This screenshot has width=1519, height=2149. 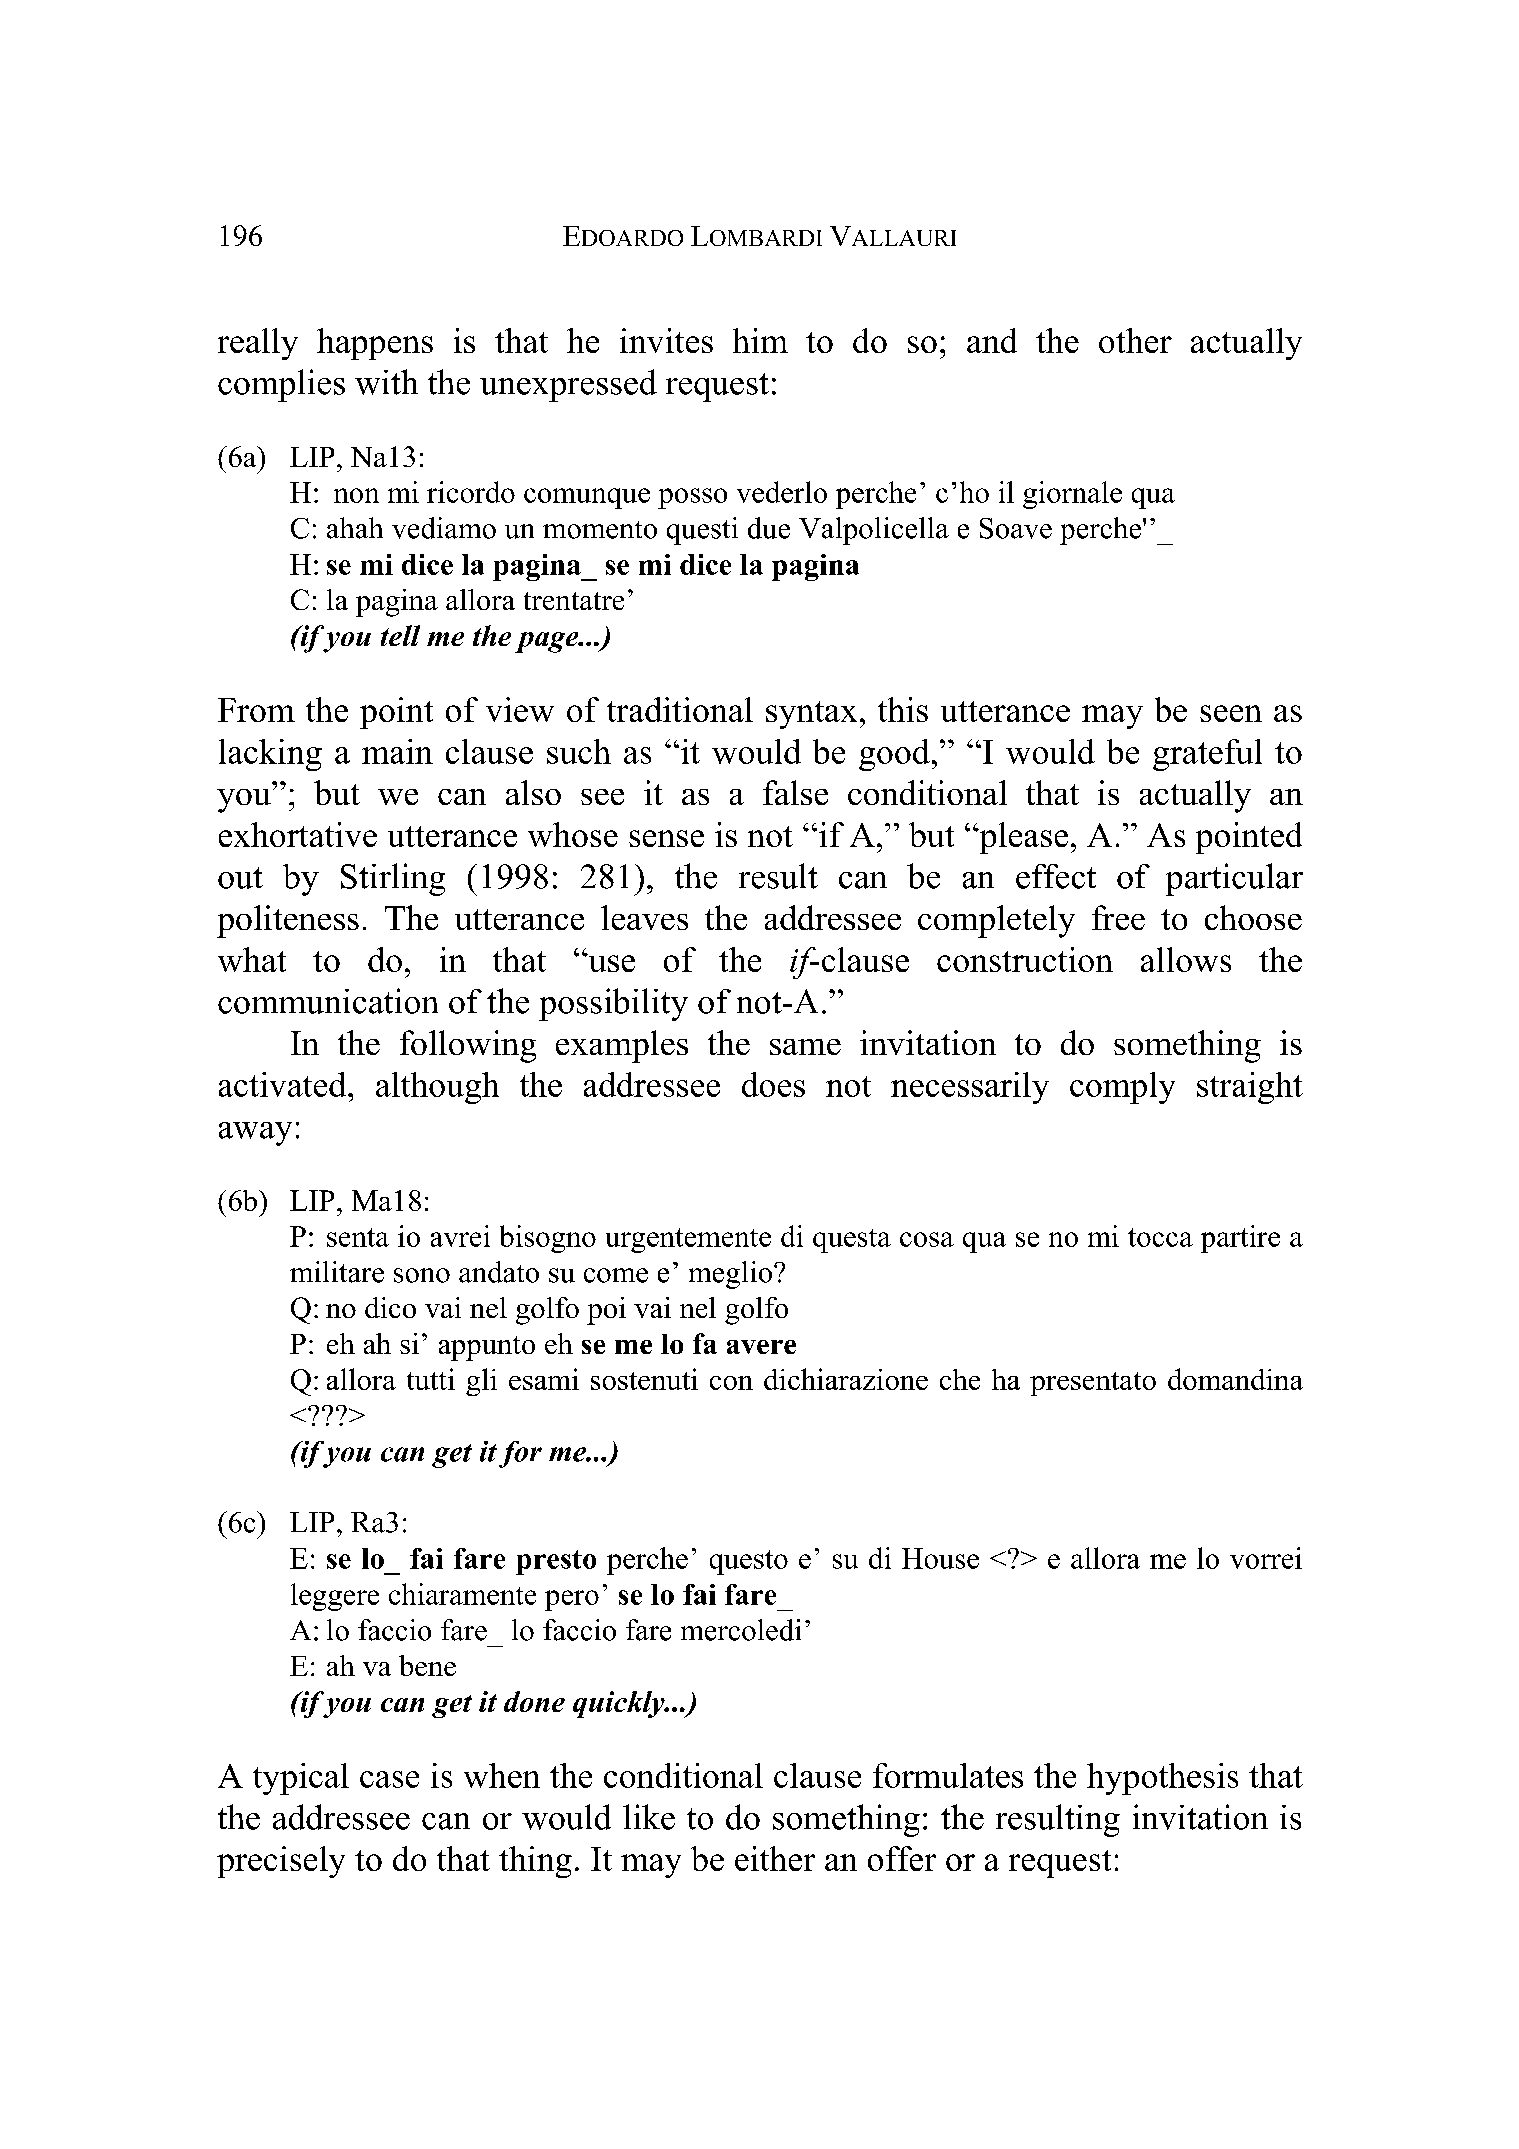 What do you see at coordinates (760, 340) in the screenshot?
I see `him` at bounding box center [760, 340].
